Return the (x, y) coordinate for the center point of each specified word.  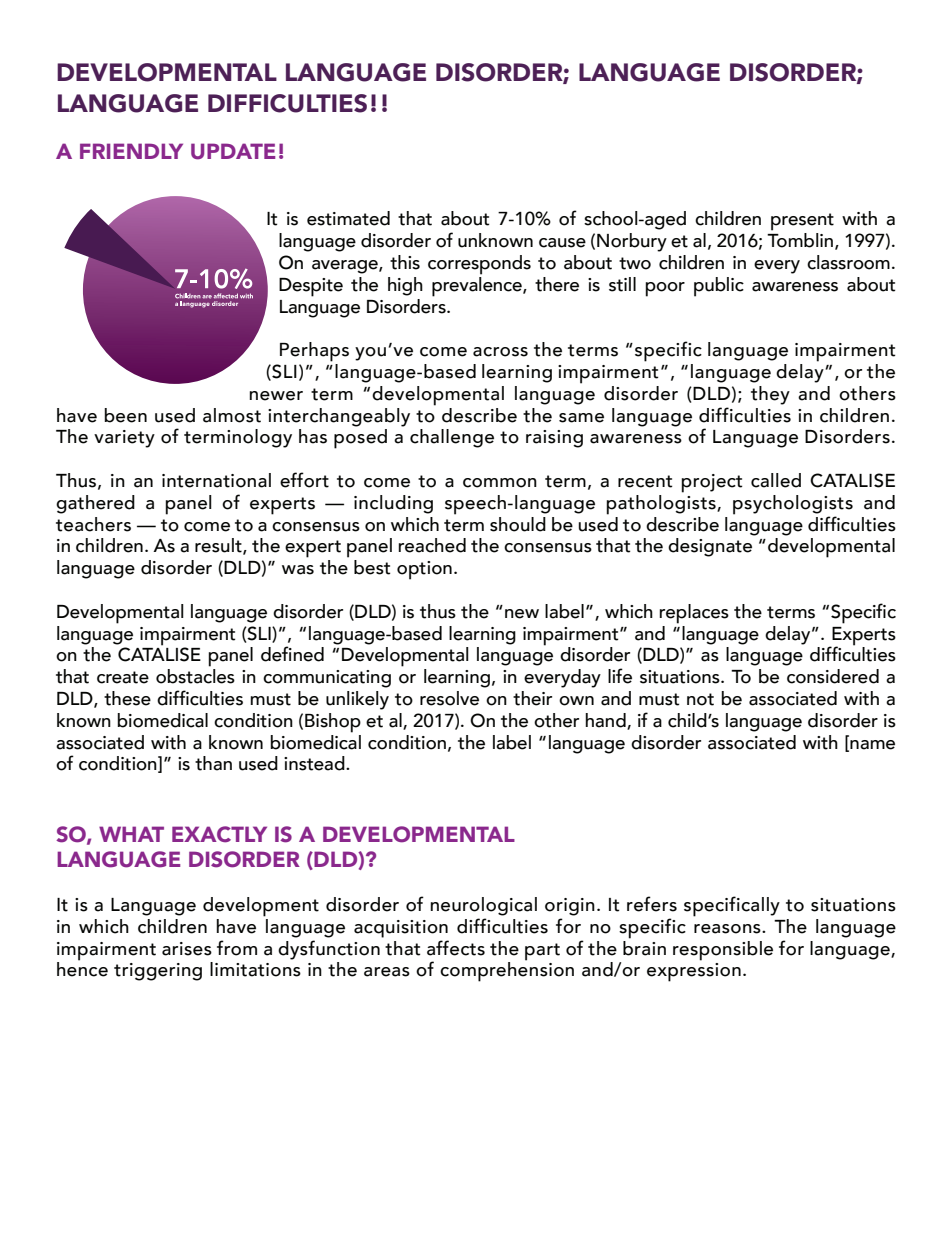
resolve (449, 698)
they (770, 395)
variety (124, 439)
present (802, 222)
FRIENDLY (131, 151)
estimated (348, 218)
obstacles (195, 676)
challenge (452, 438)
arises (187, 949)
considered (833, 676)
